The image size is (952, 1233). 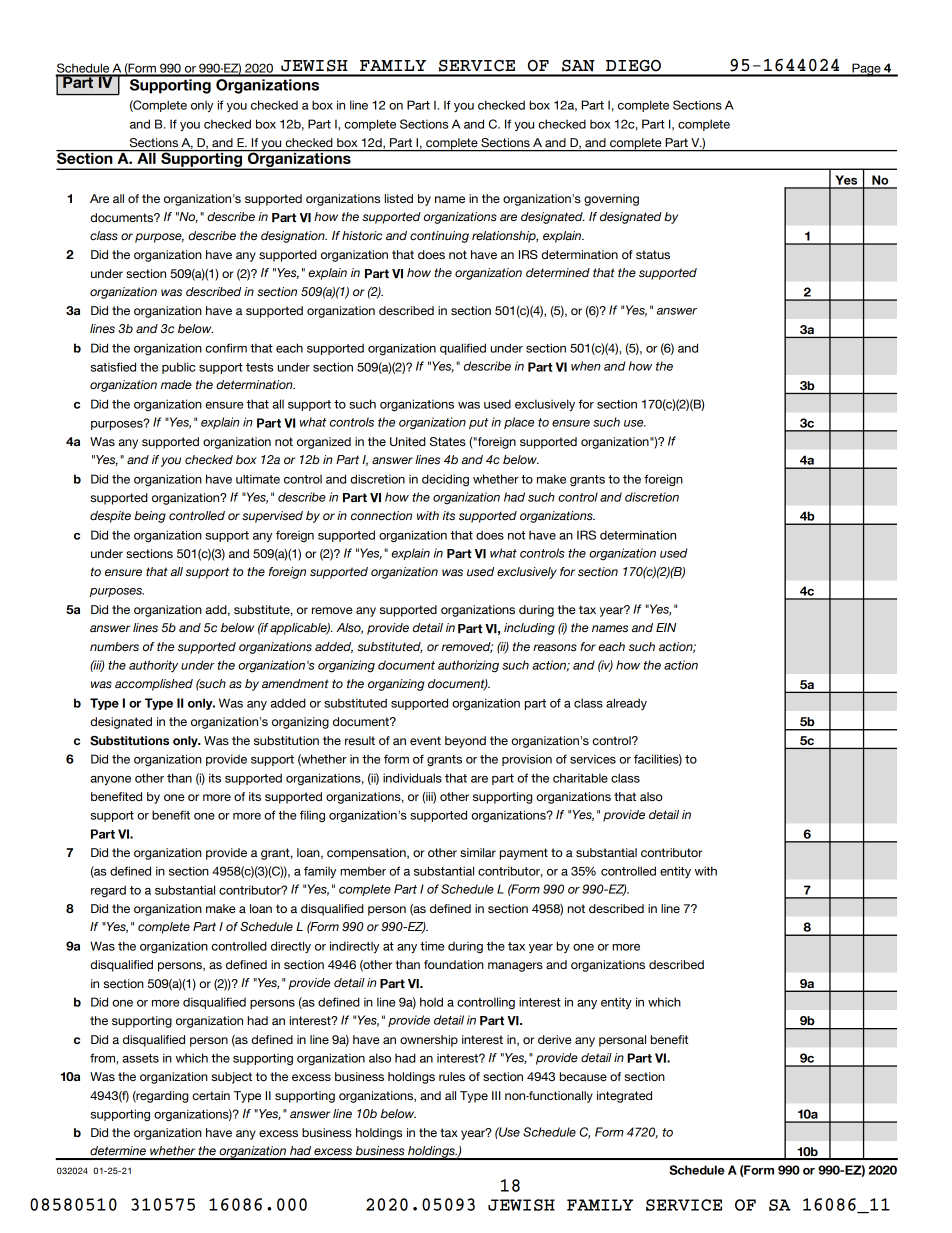 I want to click on authorizing, so click(x=468, y=666).
